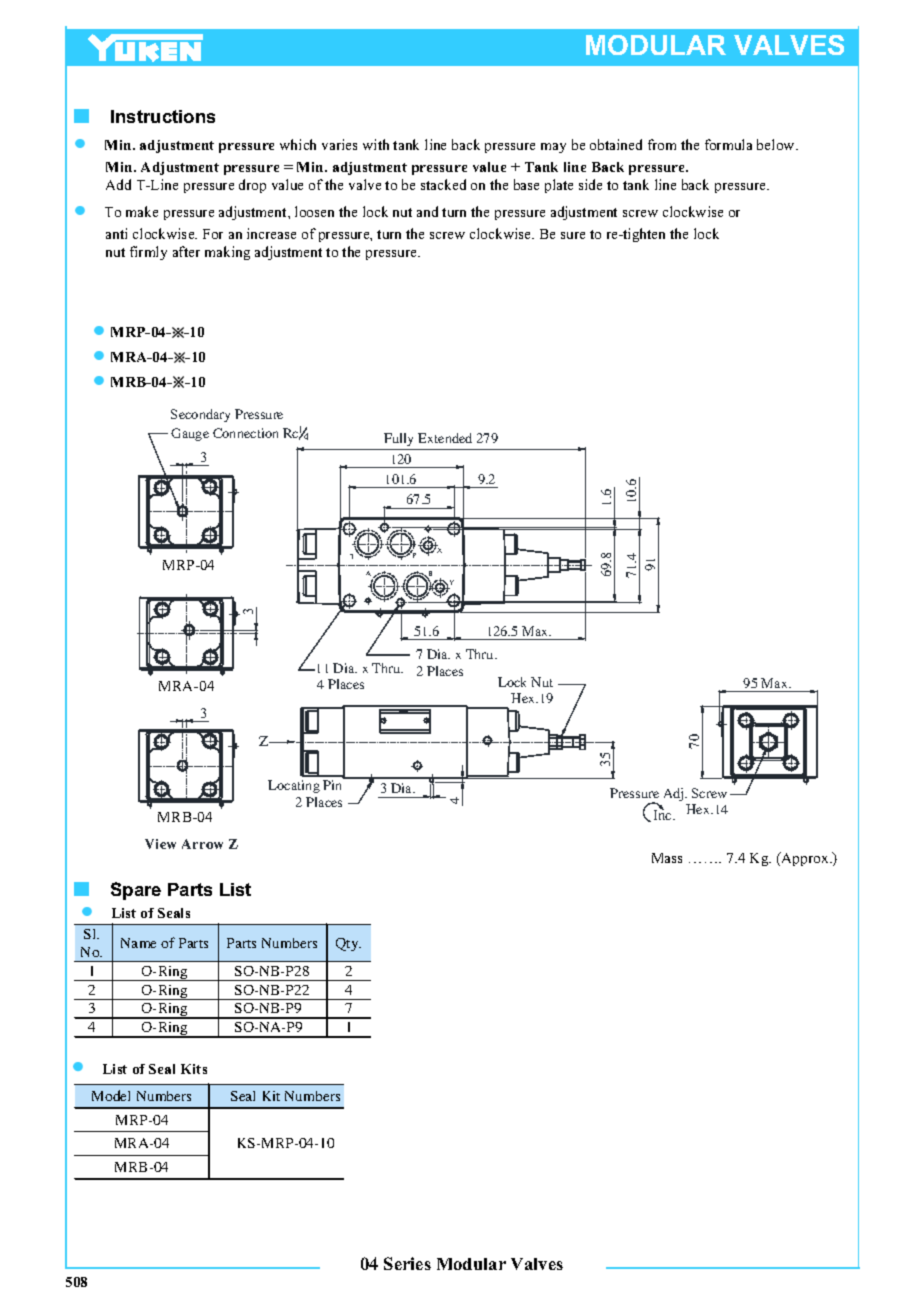  Describe the element at coordinates (667, 858) in the screenshot. I see `Mass` at that location.
